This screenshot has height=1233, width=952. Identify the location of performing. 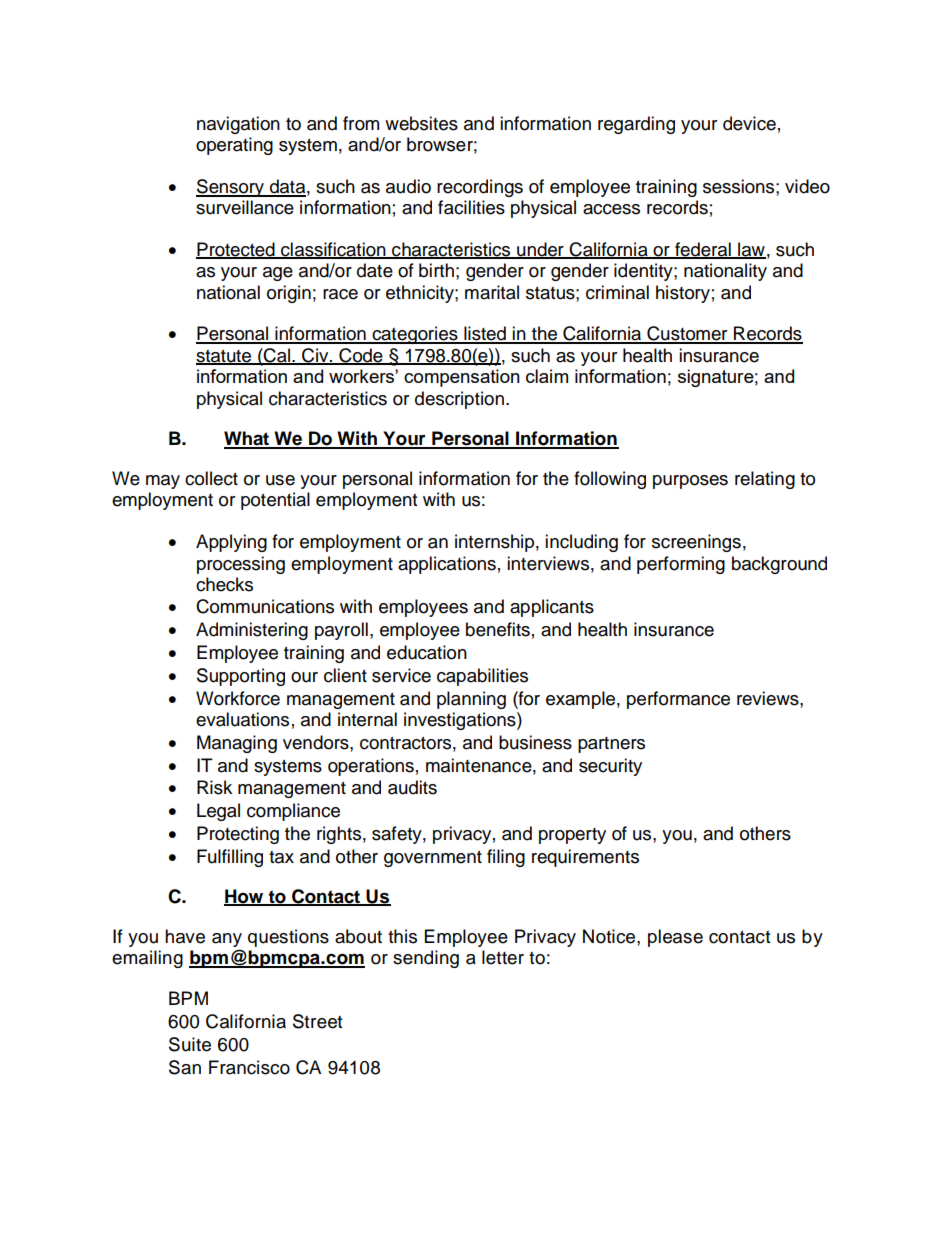
(681, 565).
